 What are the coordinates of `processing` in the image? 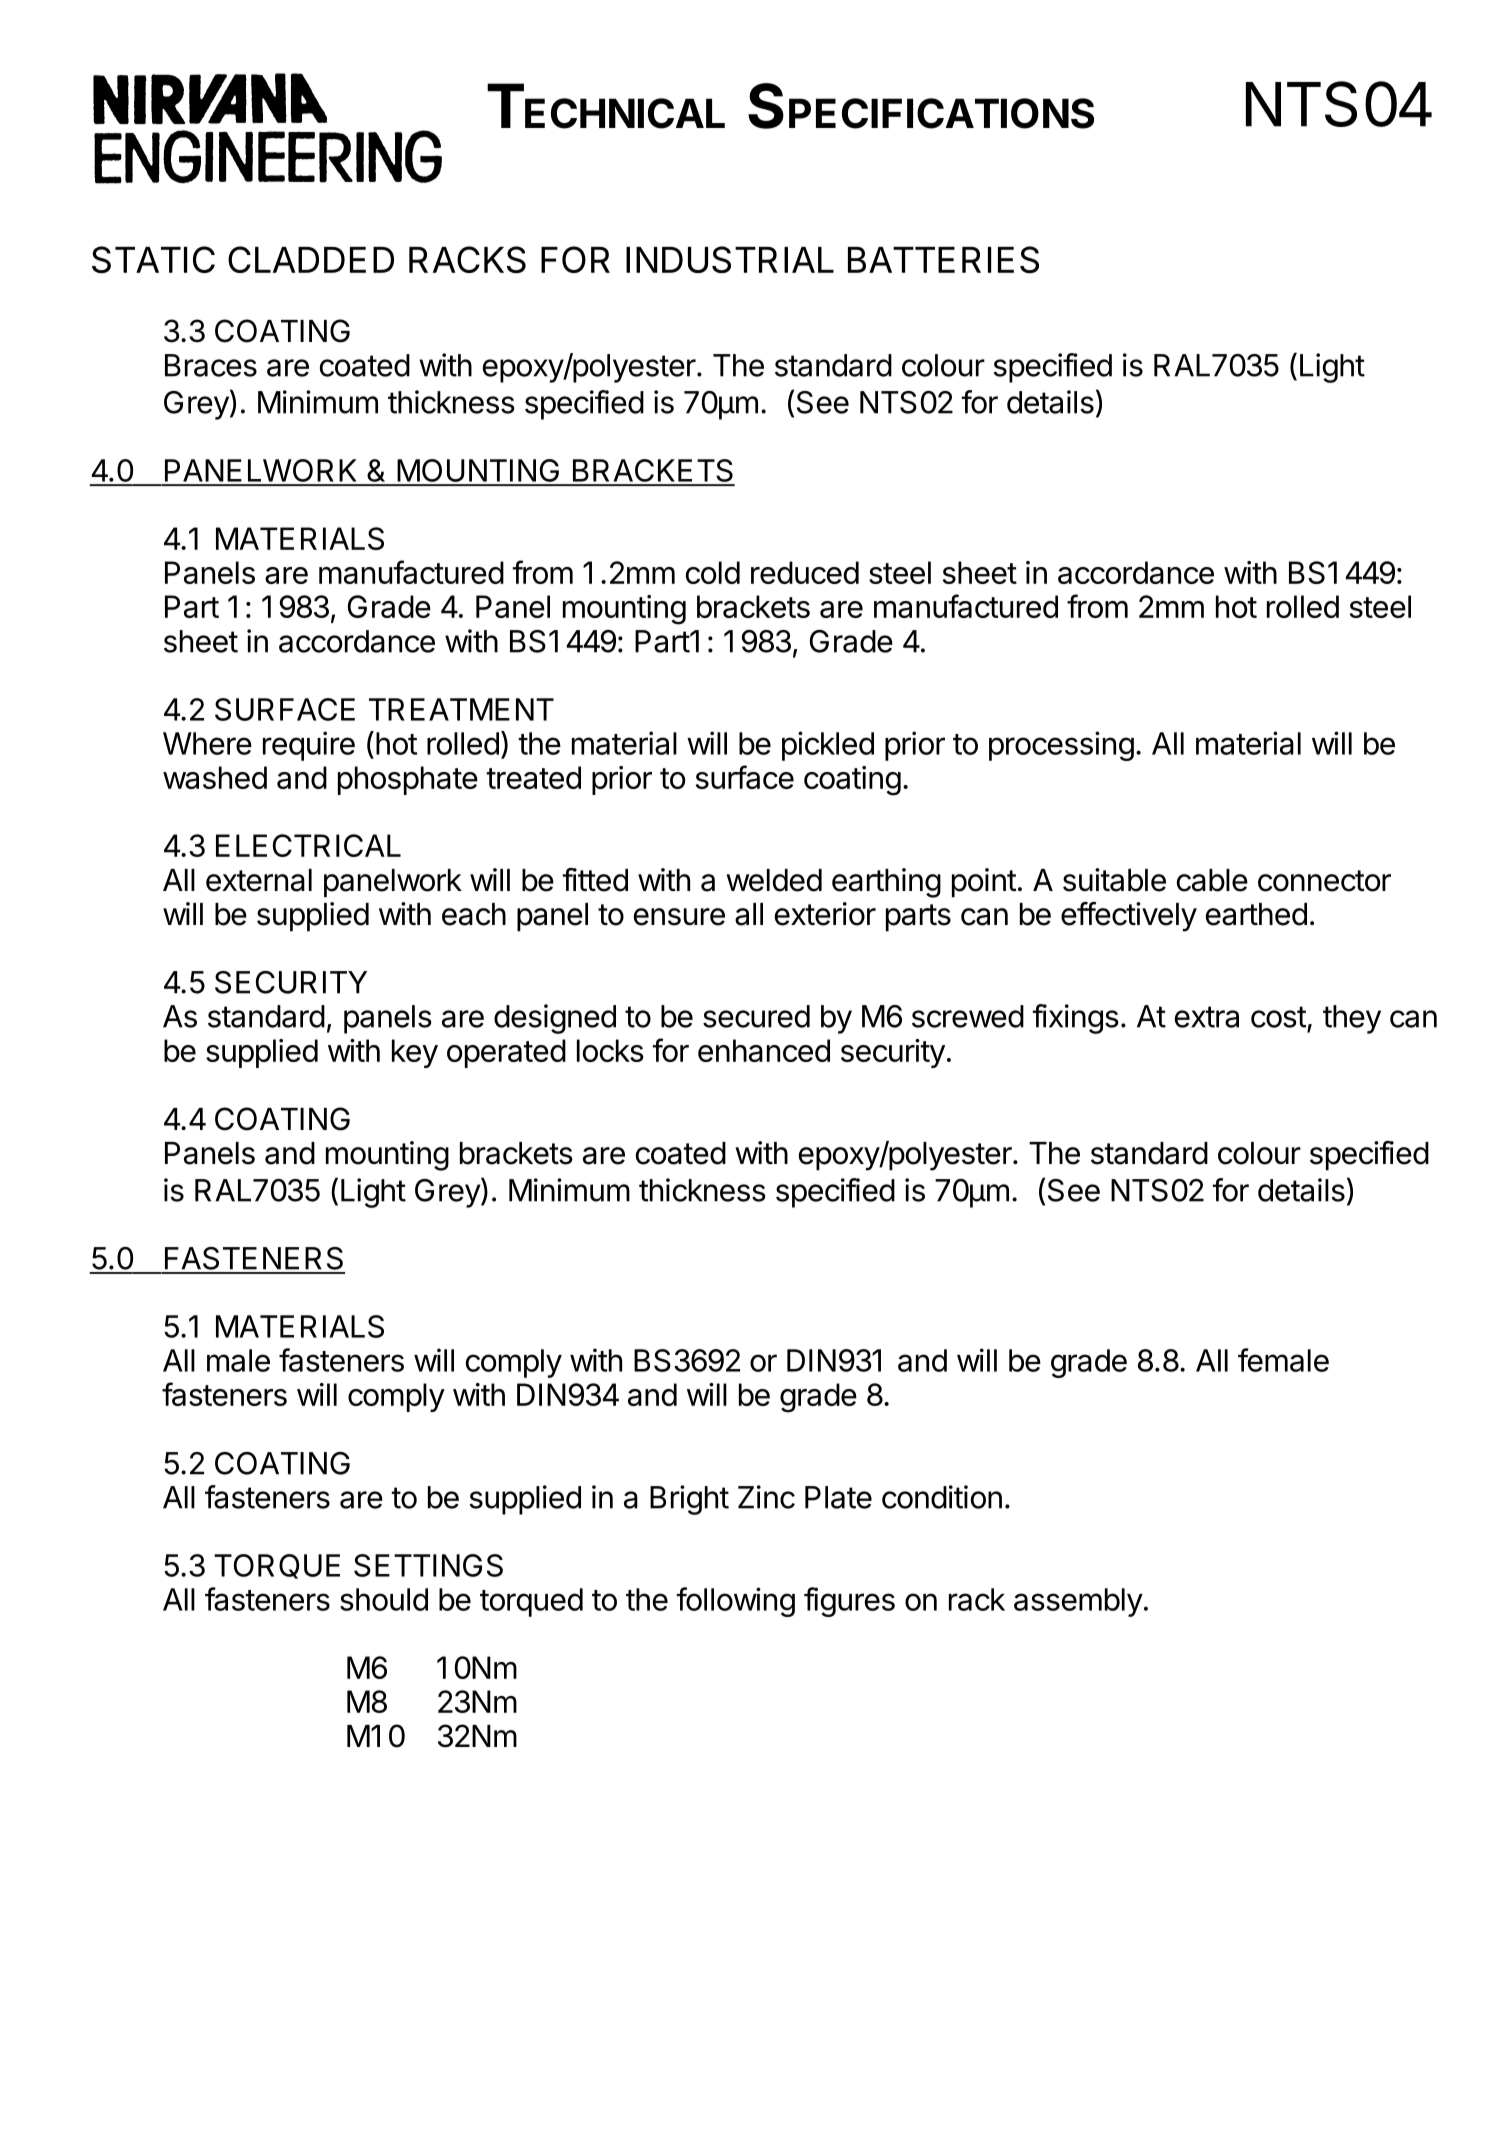 It's located at (1061, 746).
